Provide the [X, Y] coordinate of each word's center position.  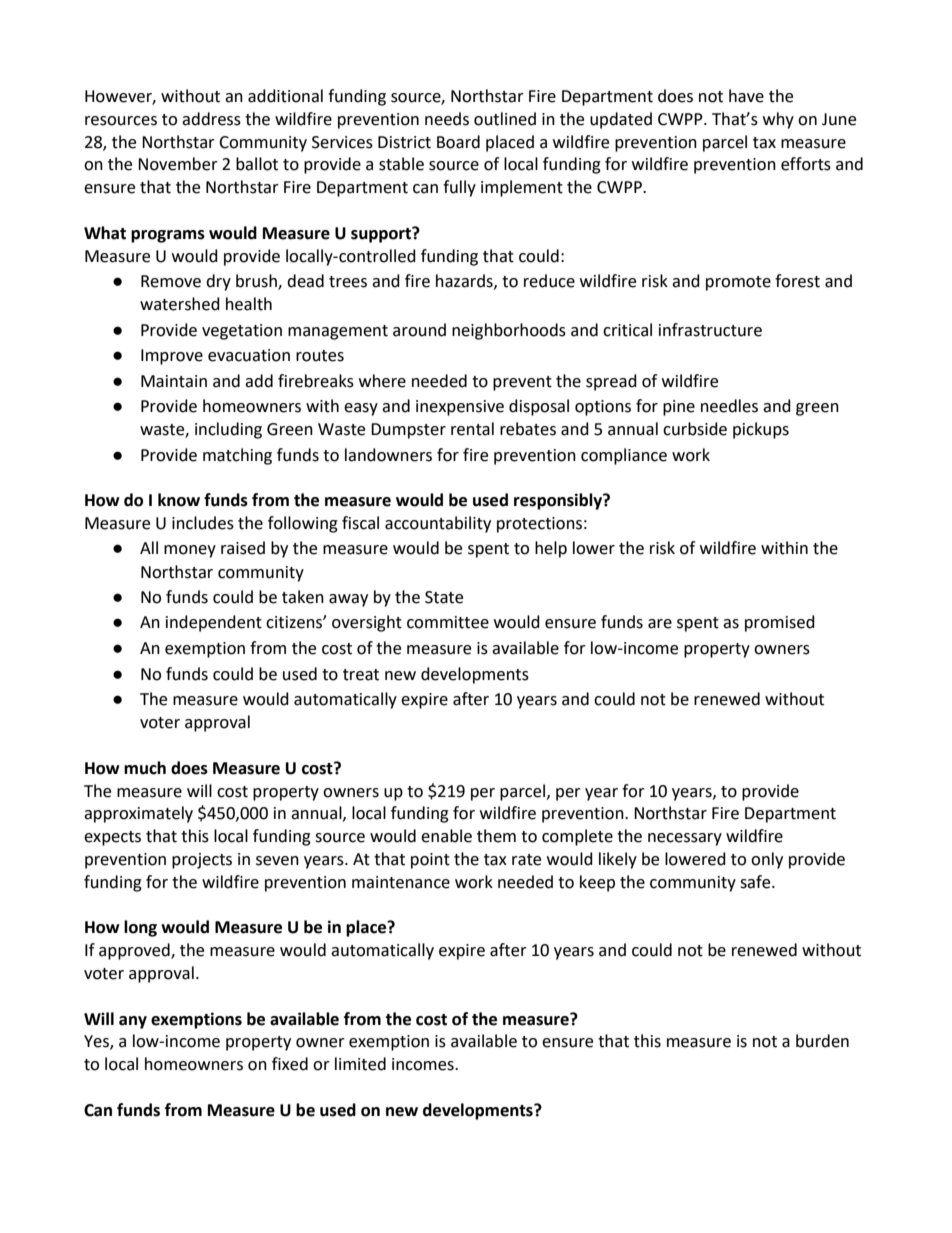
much [145, 768]
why [778, 120]
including [228, 430]
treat [361, 675]
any [133, 1022]
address [211, 119]
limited [360, 1064]
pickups [761, 430]
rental [472, 429]
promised [780, 623]
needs [447, 119]
